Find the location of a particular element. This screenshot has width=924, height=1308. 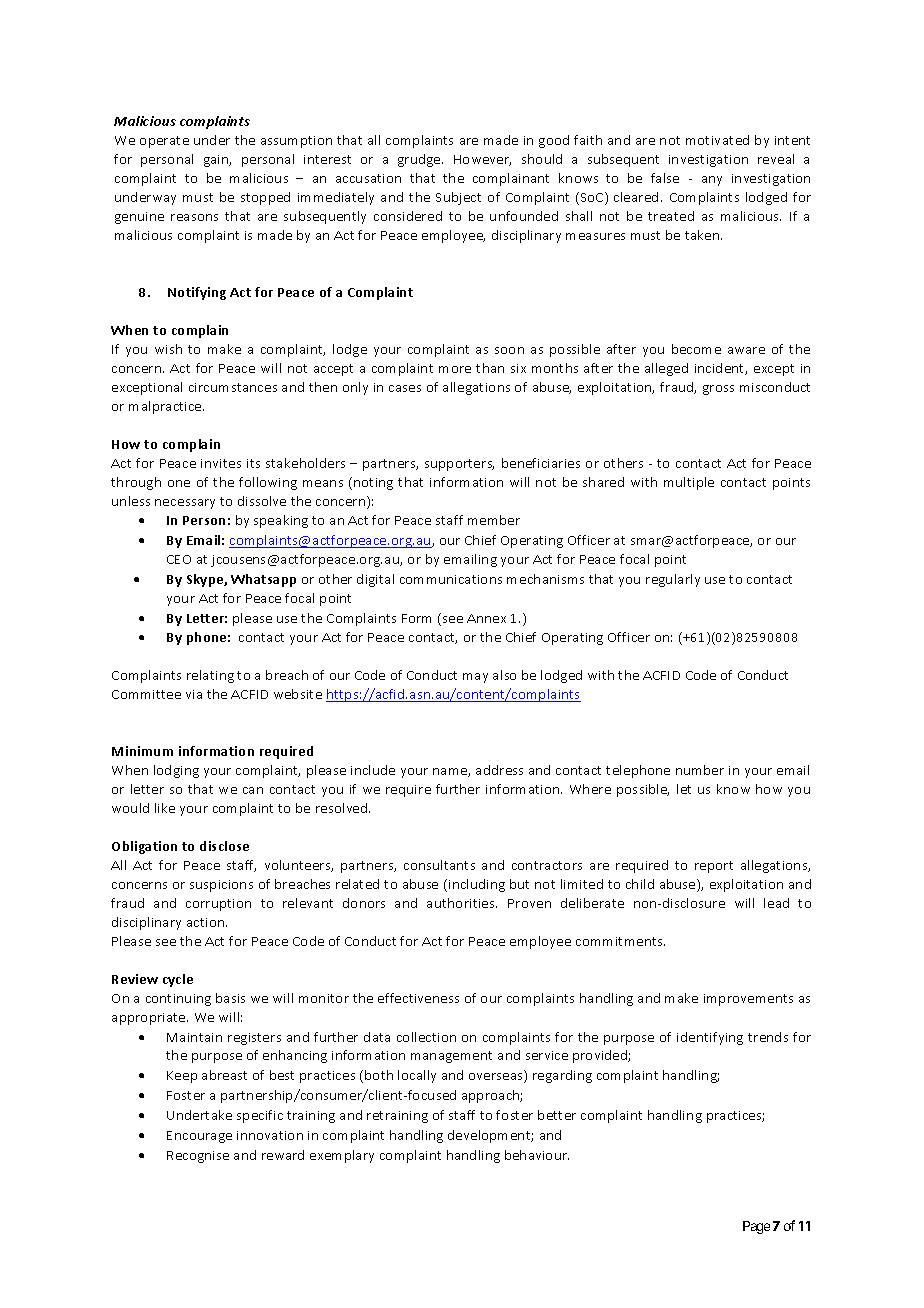

multiple is located at coordinates (689, 483).
